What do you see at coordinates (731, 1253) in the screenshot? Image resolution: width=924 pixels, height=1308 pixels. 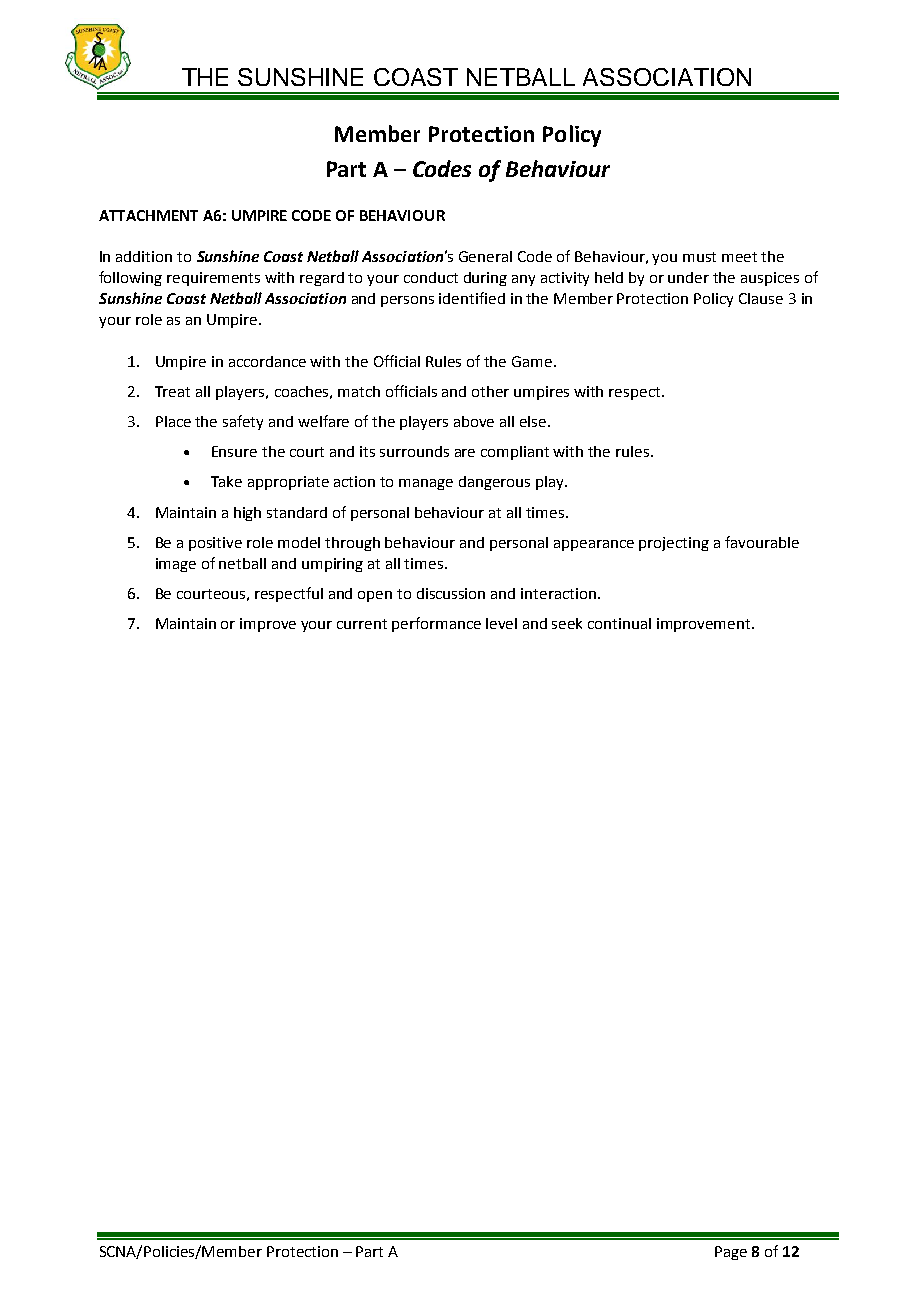 I see `Page` at bounding box center [731, 1253].
